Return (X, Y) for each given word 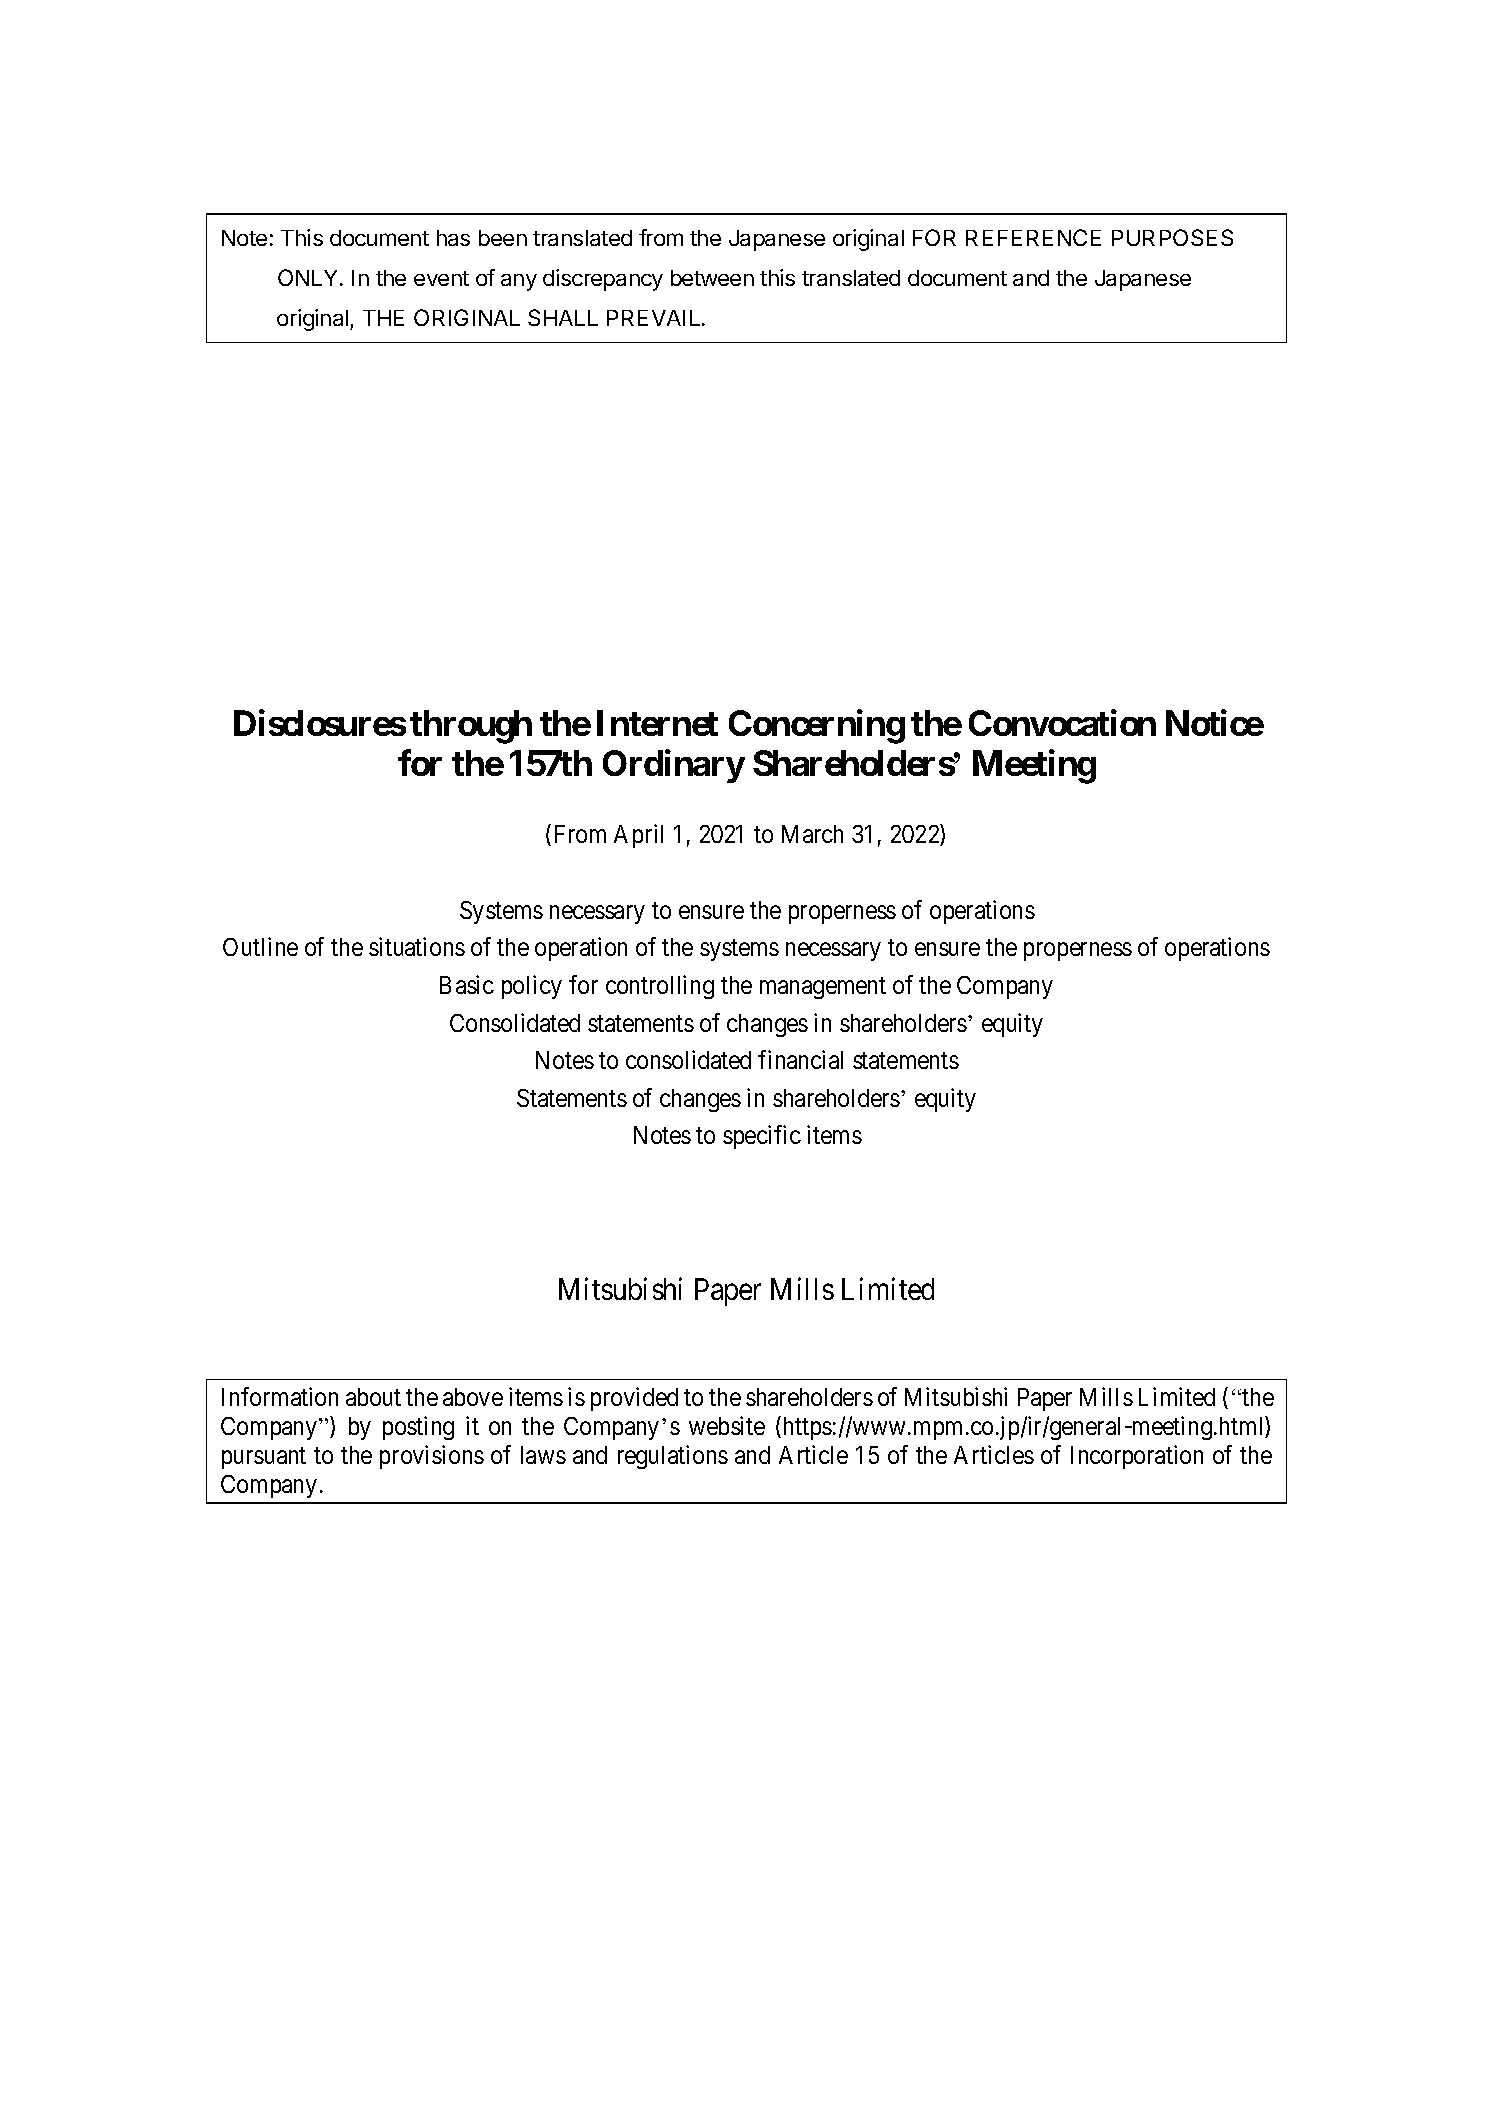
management (823, 988)
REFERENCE (1033, 237)
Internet (657, 723)
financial (800, 1059)
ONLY (309, 277)
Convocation (1062, 723)
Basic (467, 984)
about (373, 1397)
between (712, 278)
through (471, 727)
